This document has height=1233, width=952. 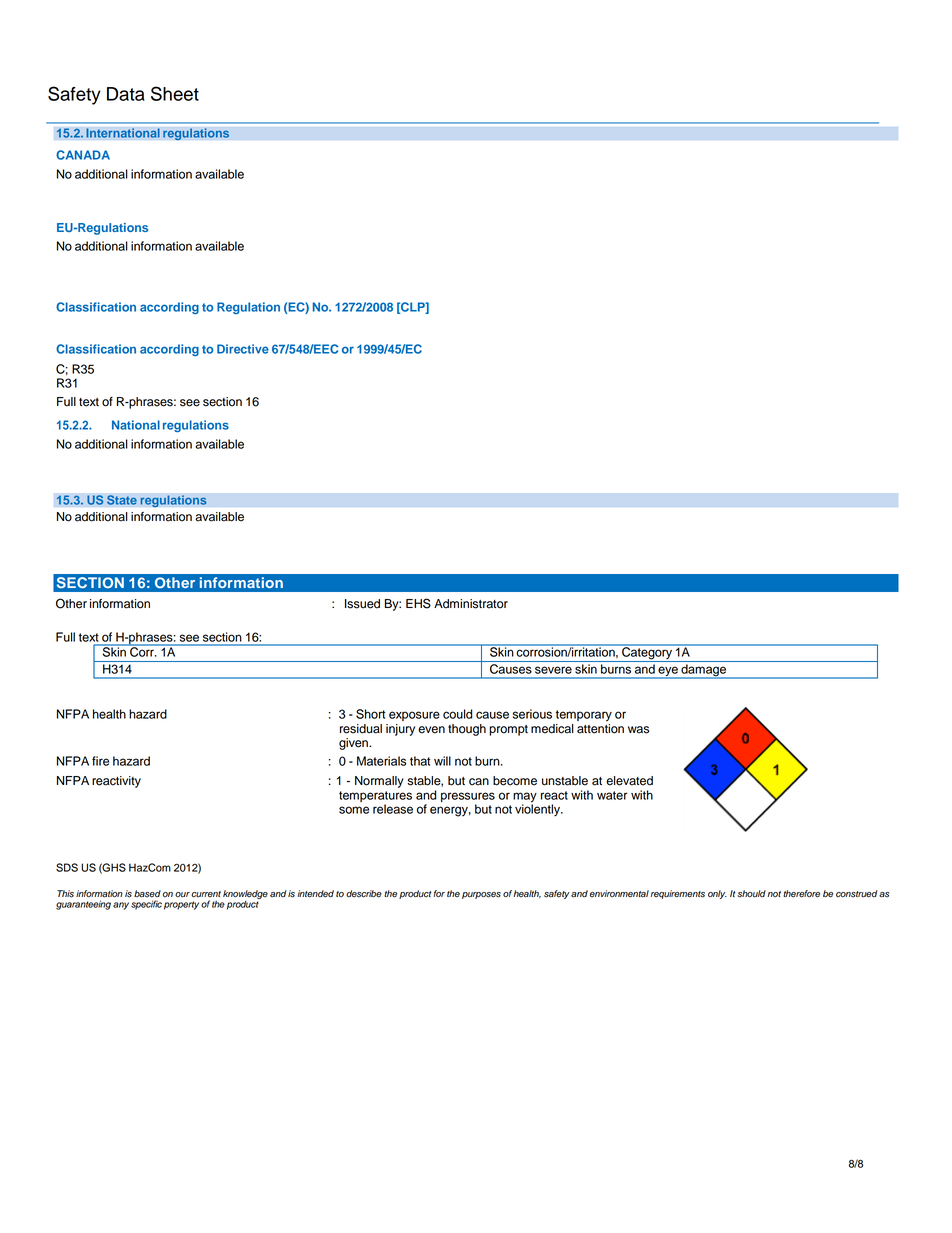 I want to click on Administrator, so click(x=471, y=604).
